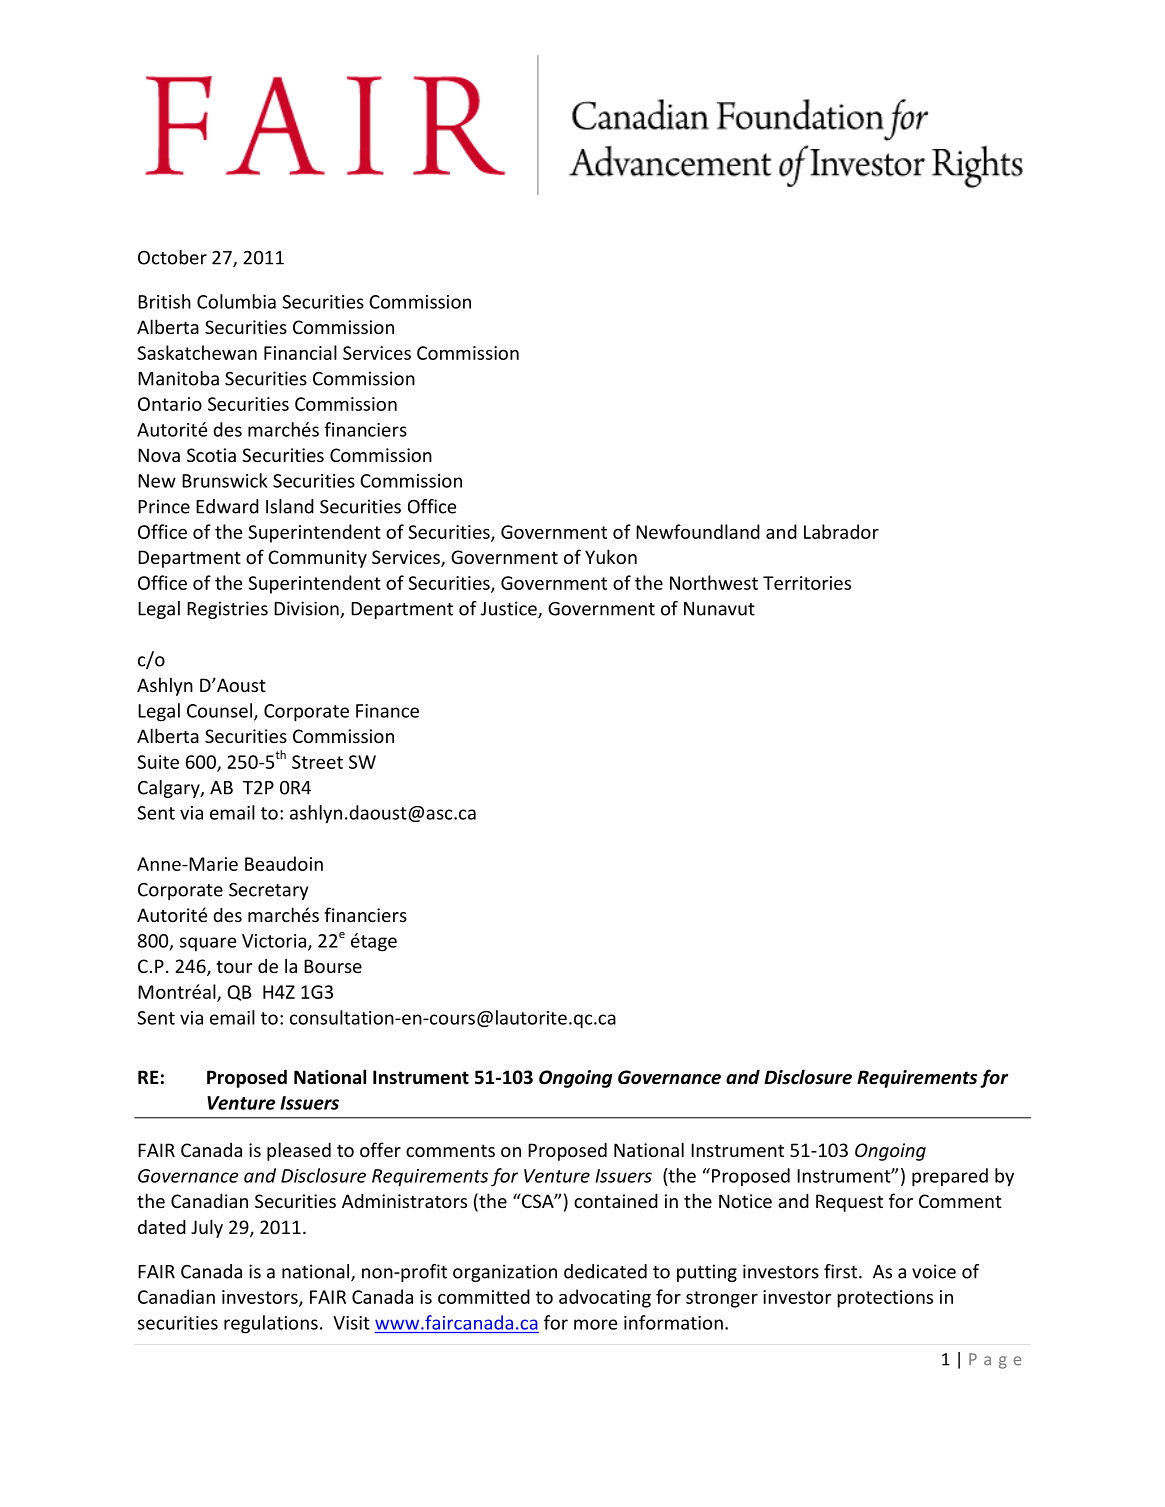 The height and width of the screenshot is (1507, 1165). I want to click on regulations, so click(271, 1324).
